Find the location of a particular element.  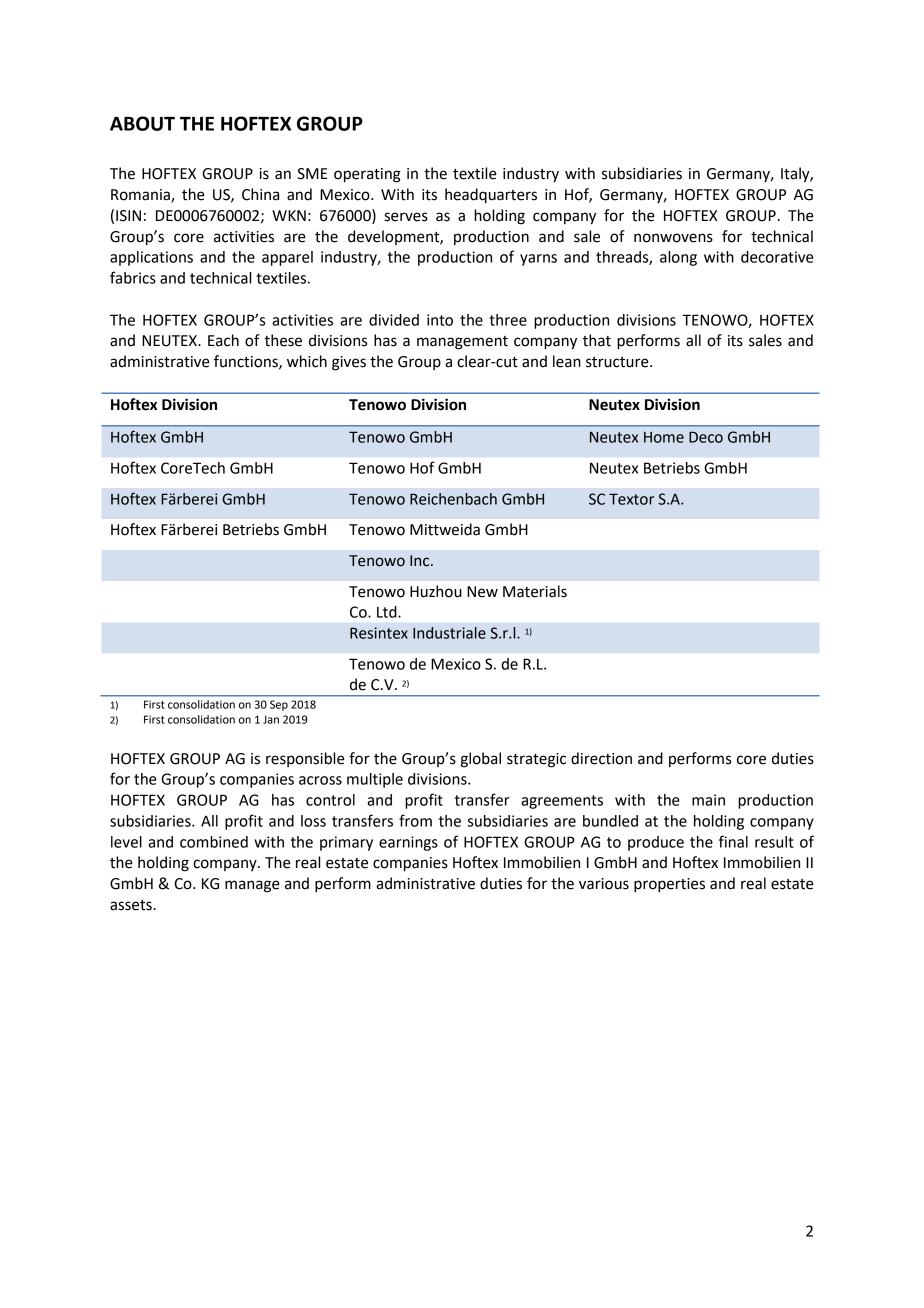

ABOUT is located at coordinates (142, 123).
